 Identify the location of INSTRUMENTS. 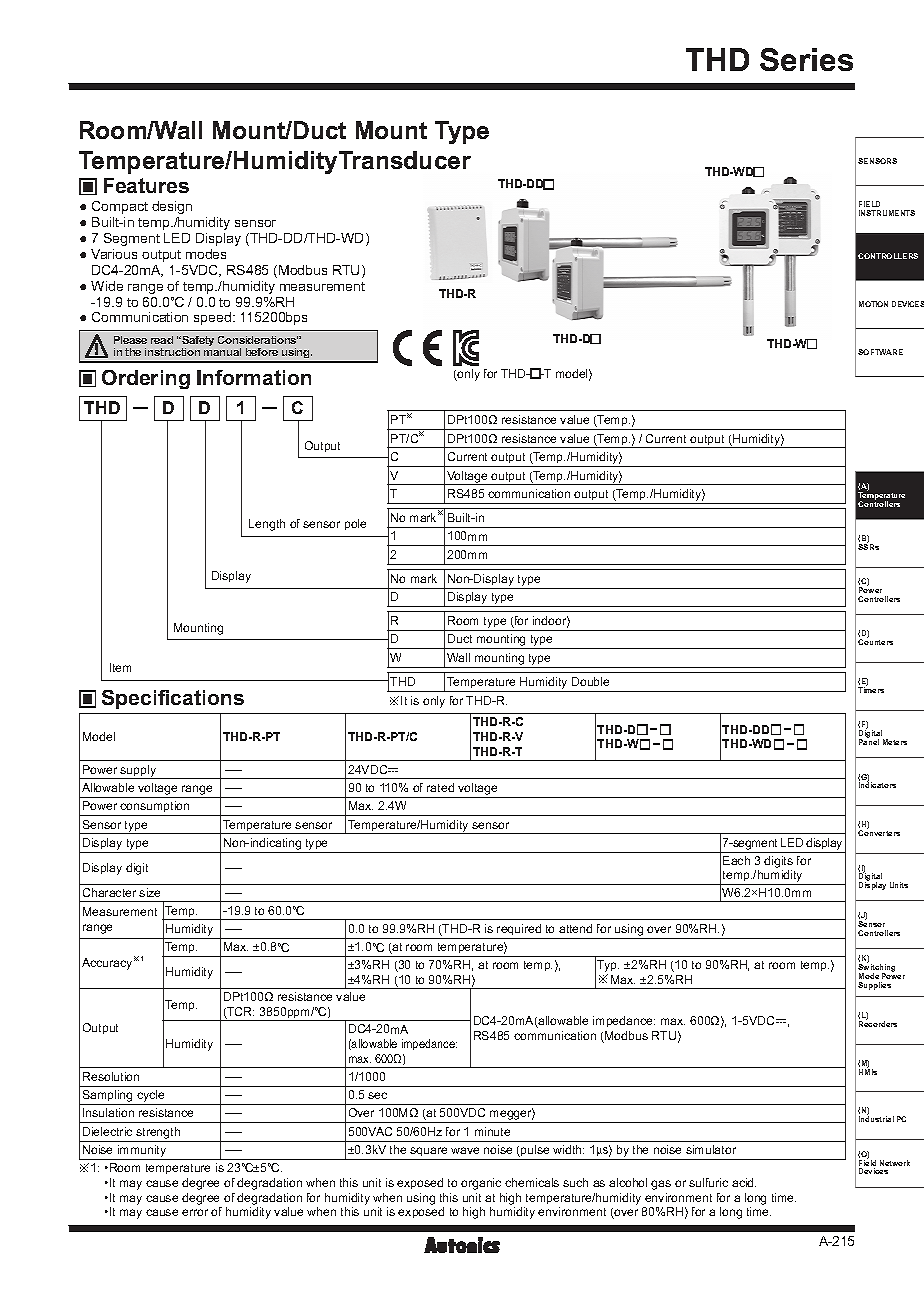
(887, 213).
